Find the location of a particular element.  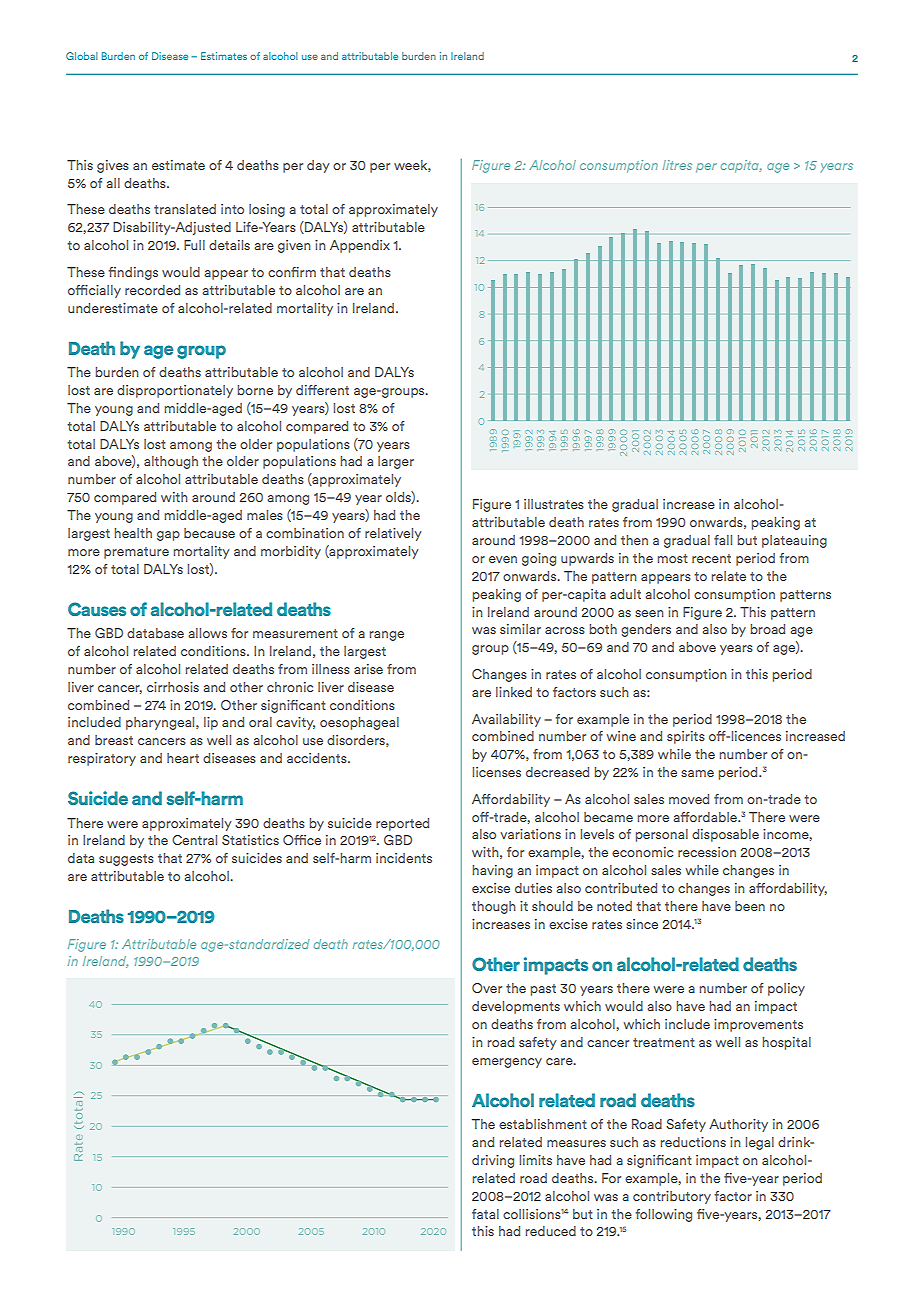

genders is located at coordinates (646, 630).
